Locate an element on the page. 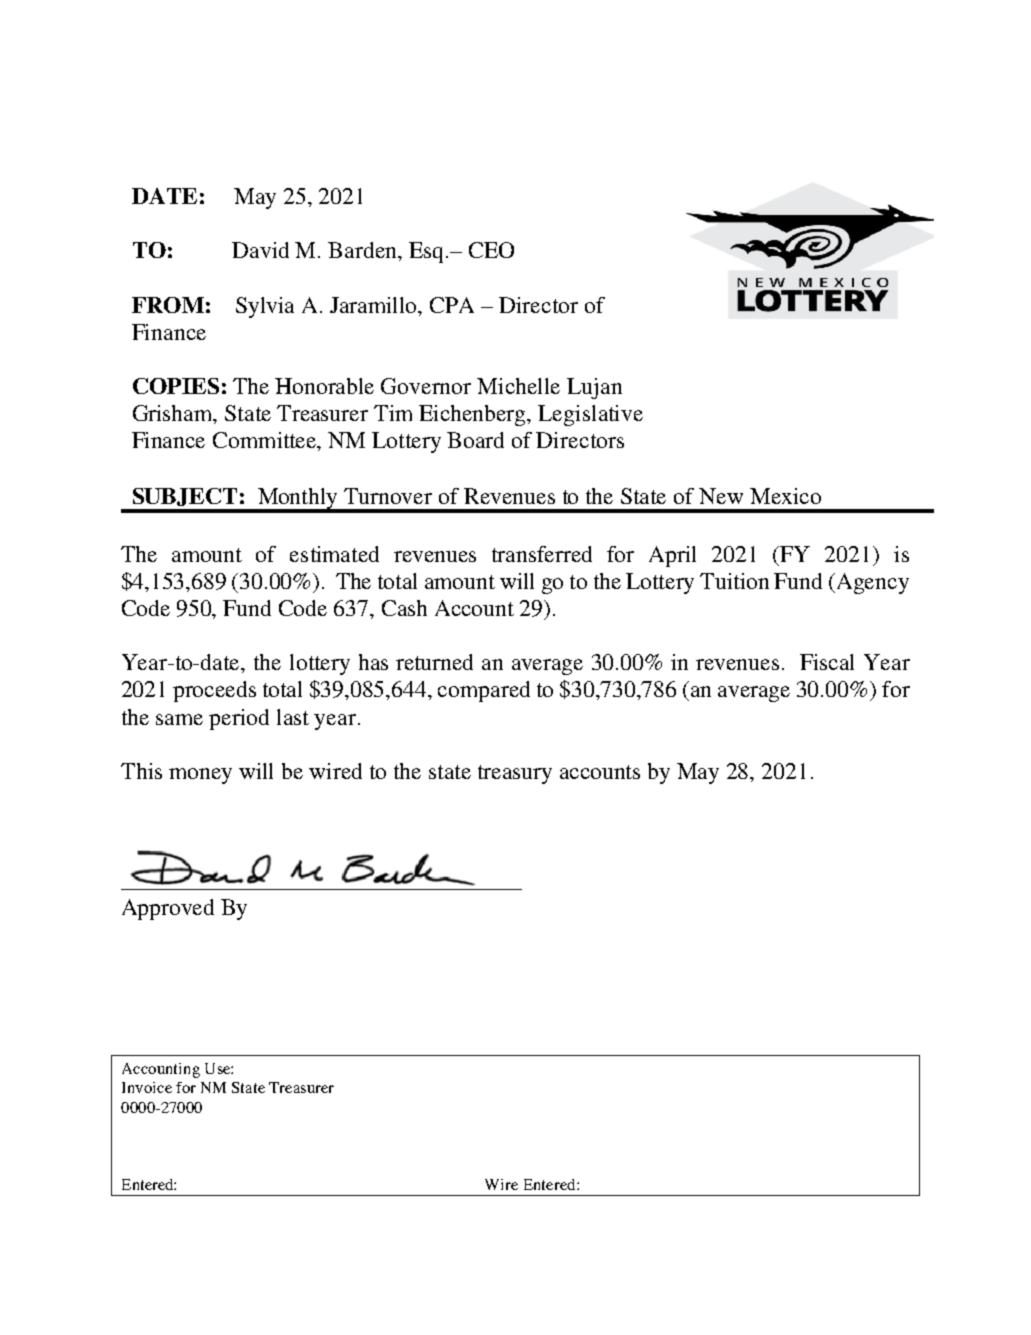 Image resolution: width=1031 pixels, height=1335 pixels. compared is located at coordinates (484, 691).
